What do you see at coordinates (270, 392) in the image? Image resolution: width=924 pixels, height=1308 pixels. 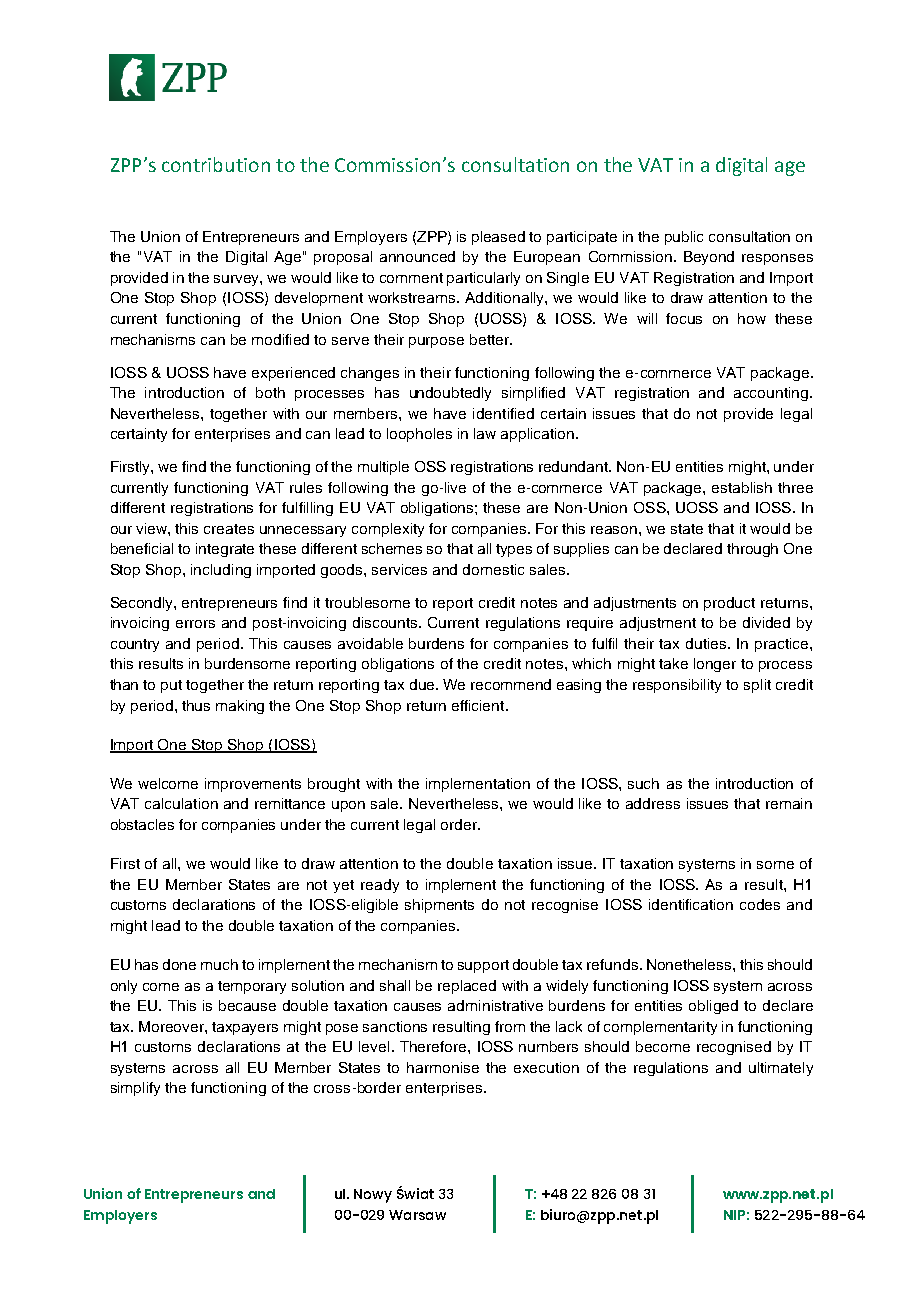 I see `both` at bounding box center [270, 392].
